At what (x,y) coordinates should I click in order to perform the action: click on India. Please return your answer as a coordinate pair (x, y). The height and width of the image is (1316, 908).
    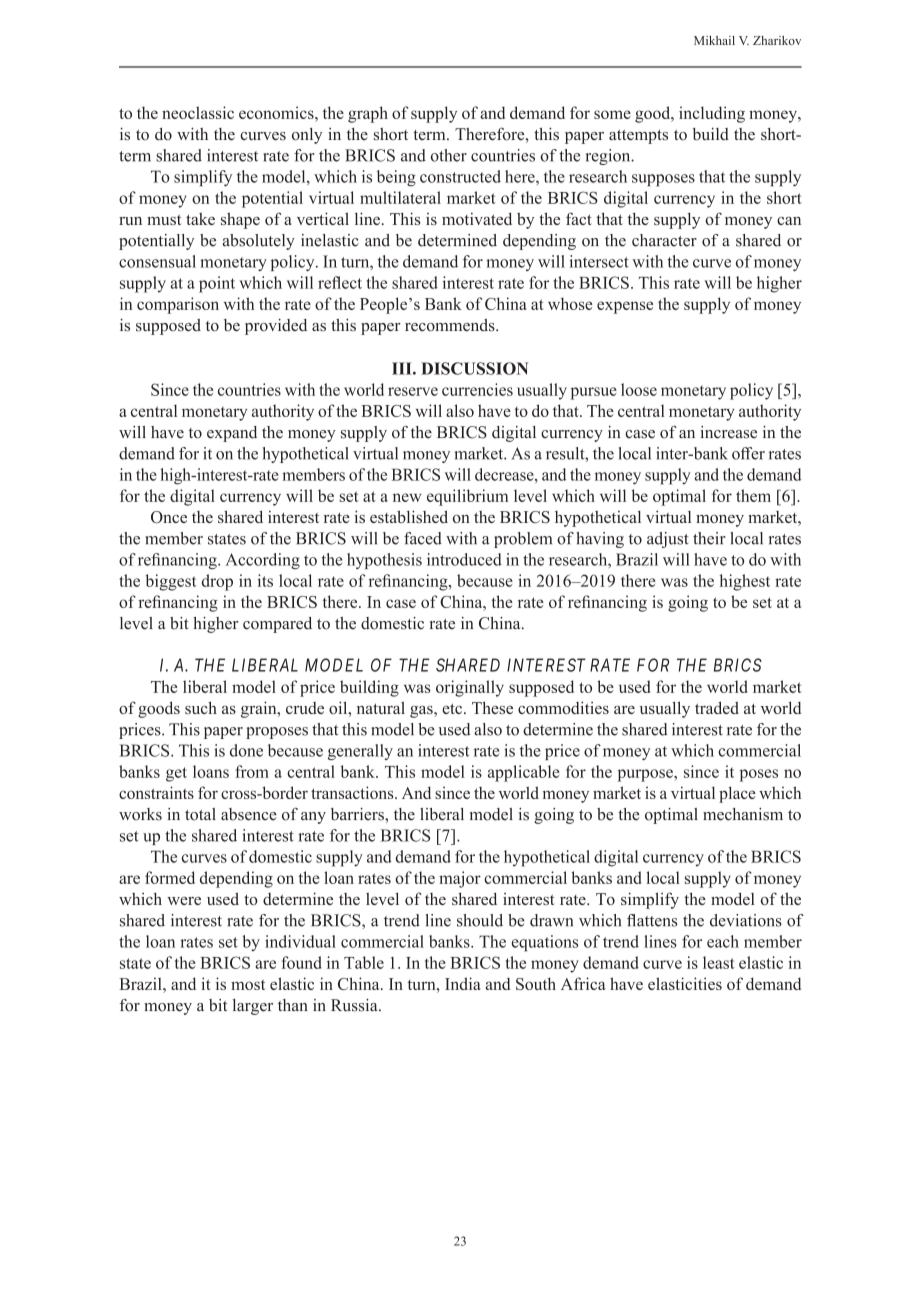
    Looking at the image, I should click on (463, 983).
